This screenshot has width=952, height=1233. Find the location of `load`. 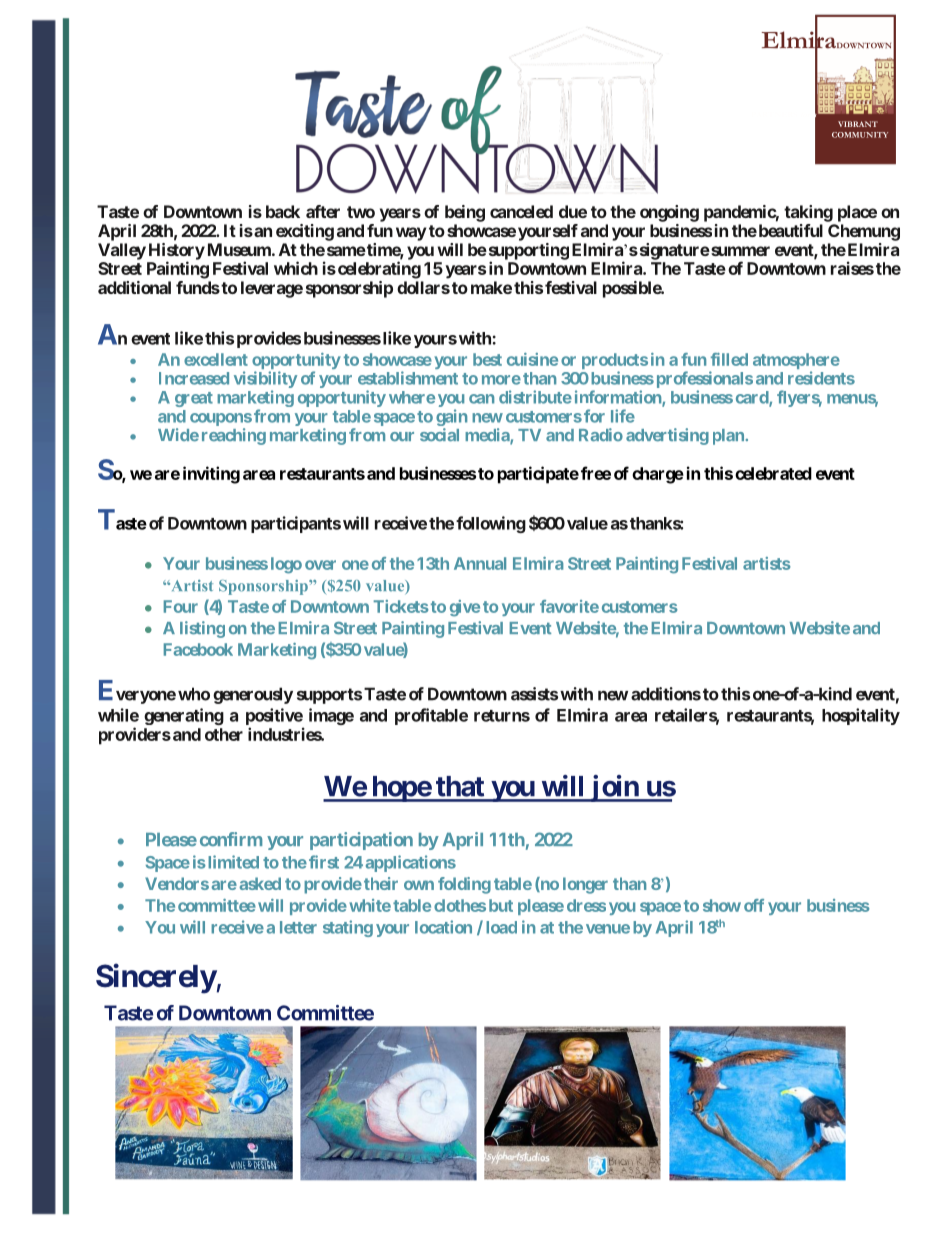

load is located at coordinates (501, 927).
